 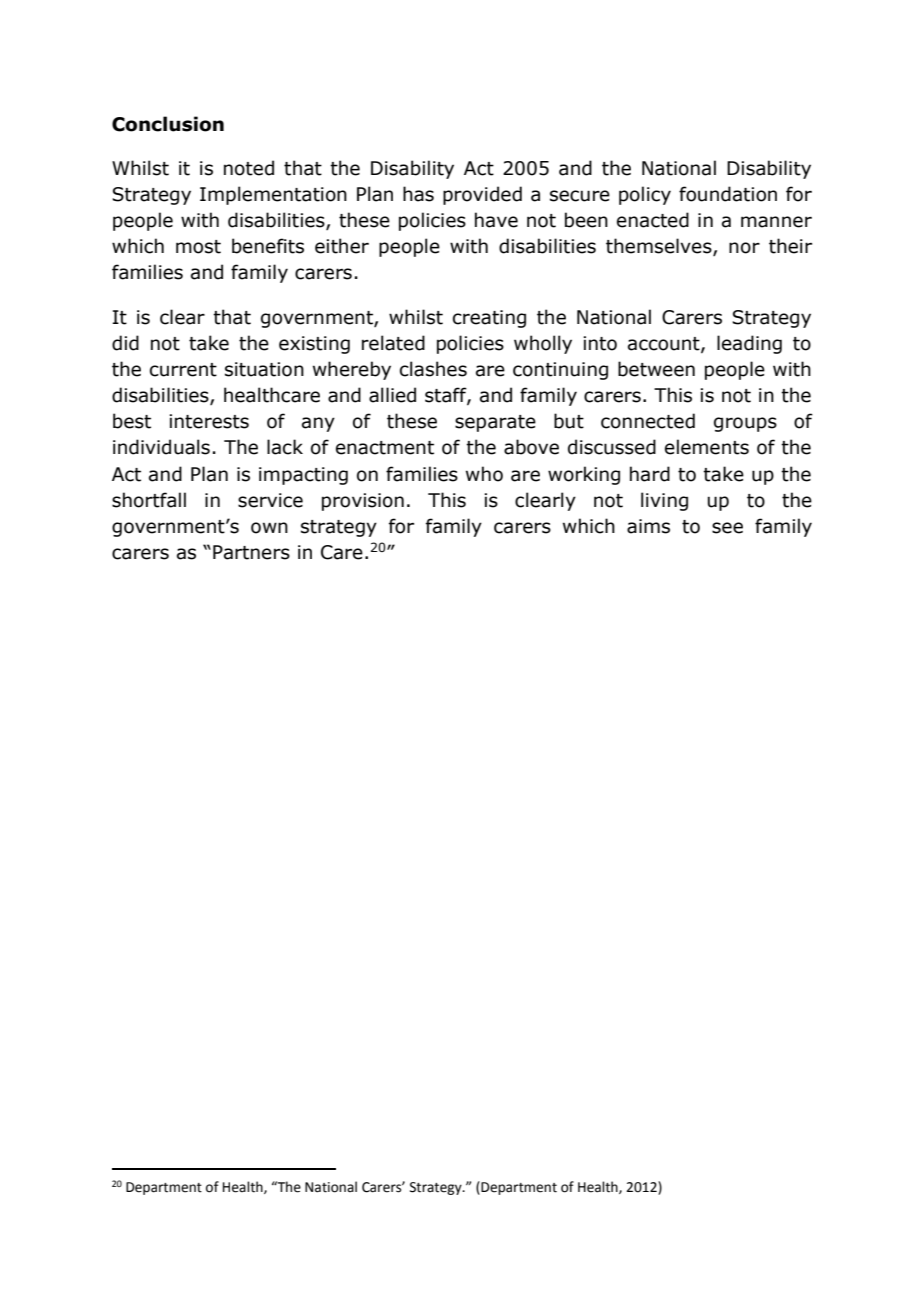 I want to click on nor, so click(x=744, y=248).
